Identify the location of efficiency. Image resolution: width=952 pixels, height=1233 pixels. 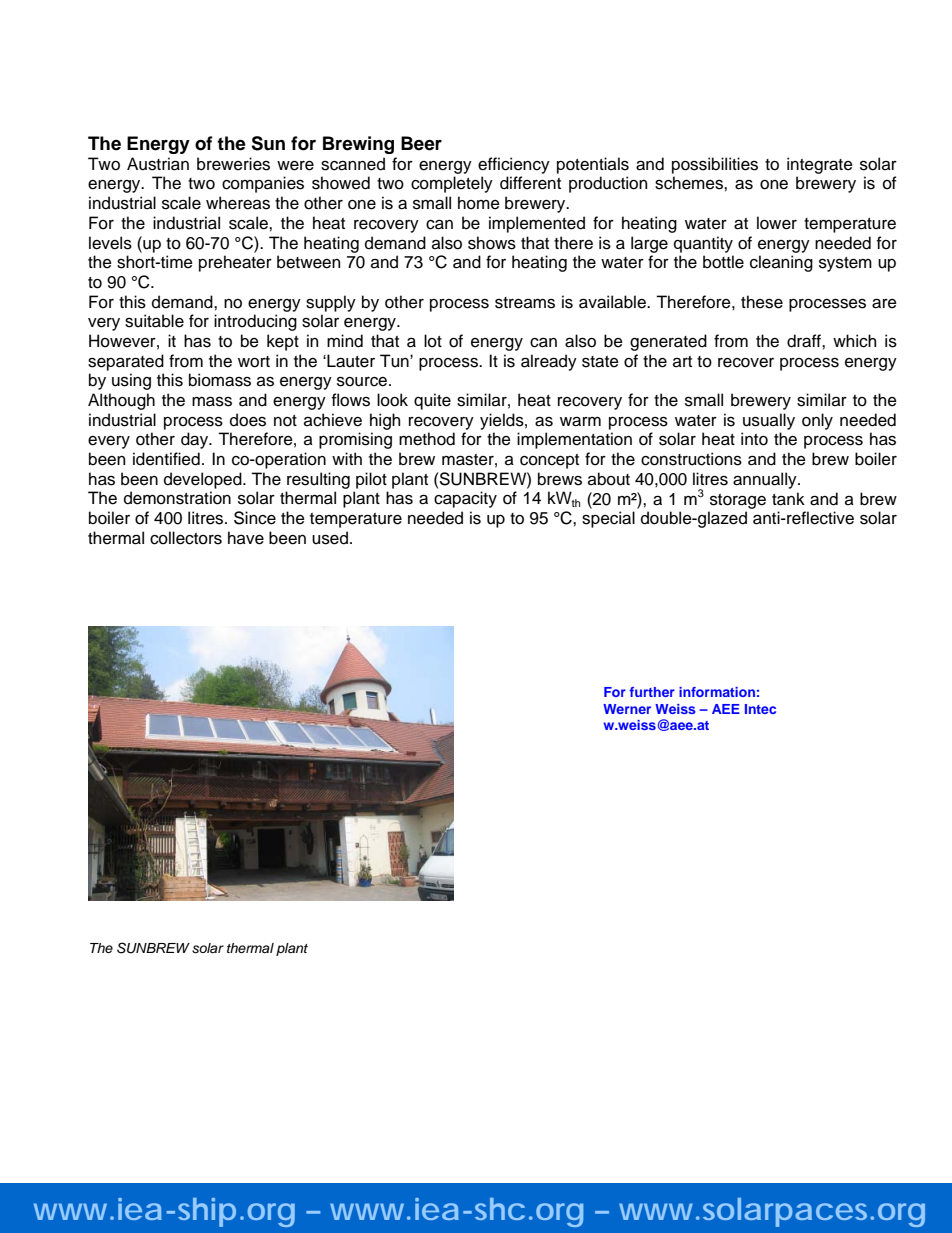
(514, 165).
